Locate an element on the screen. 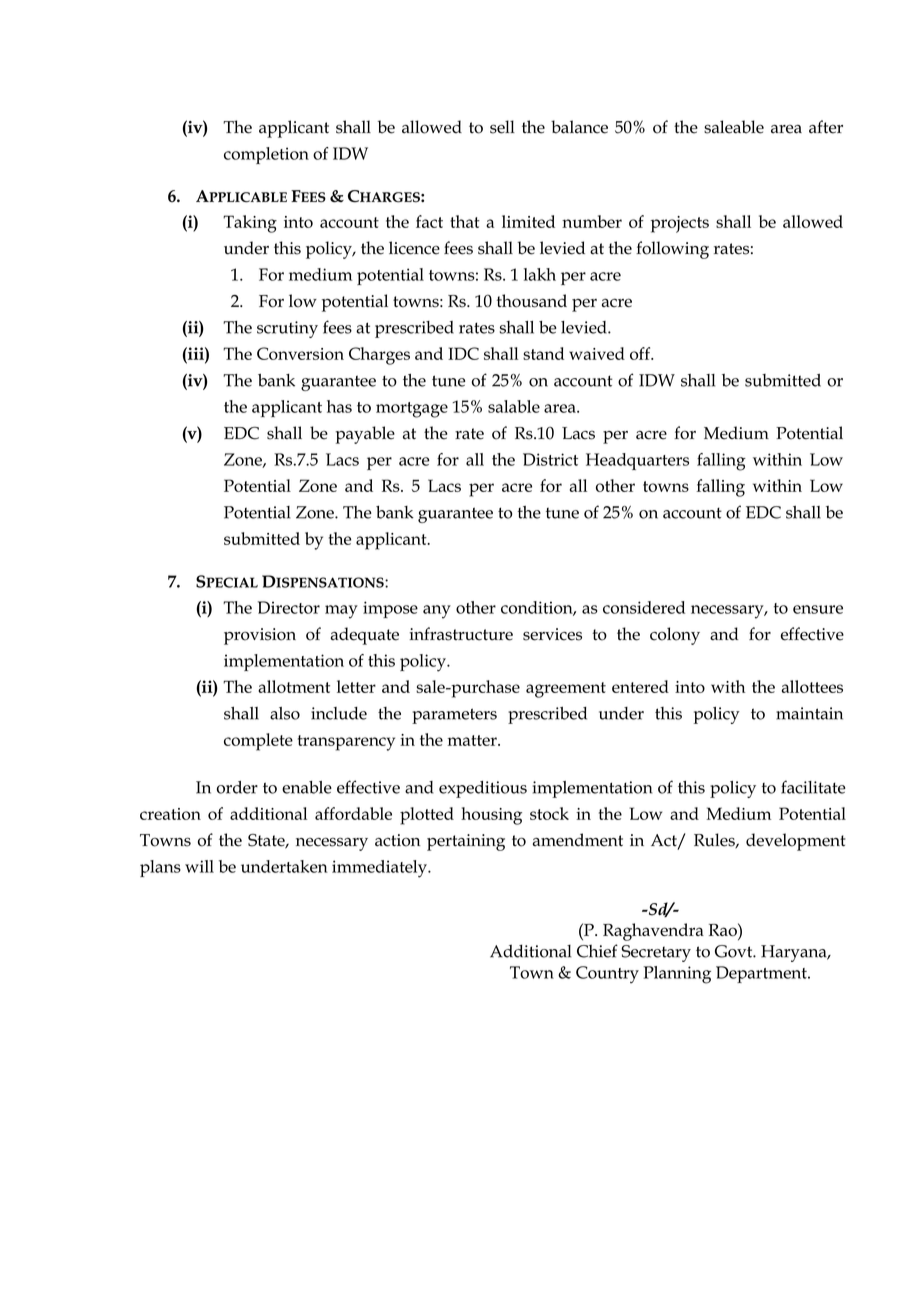 The height and width of the screenshot is (1308, 924). Chief is located at coordinates (597, 951).
